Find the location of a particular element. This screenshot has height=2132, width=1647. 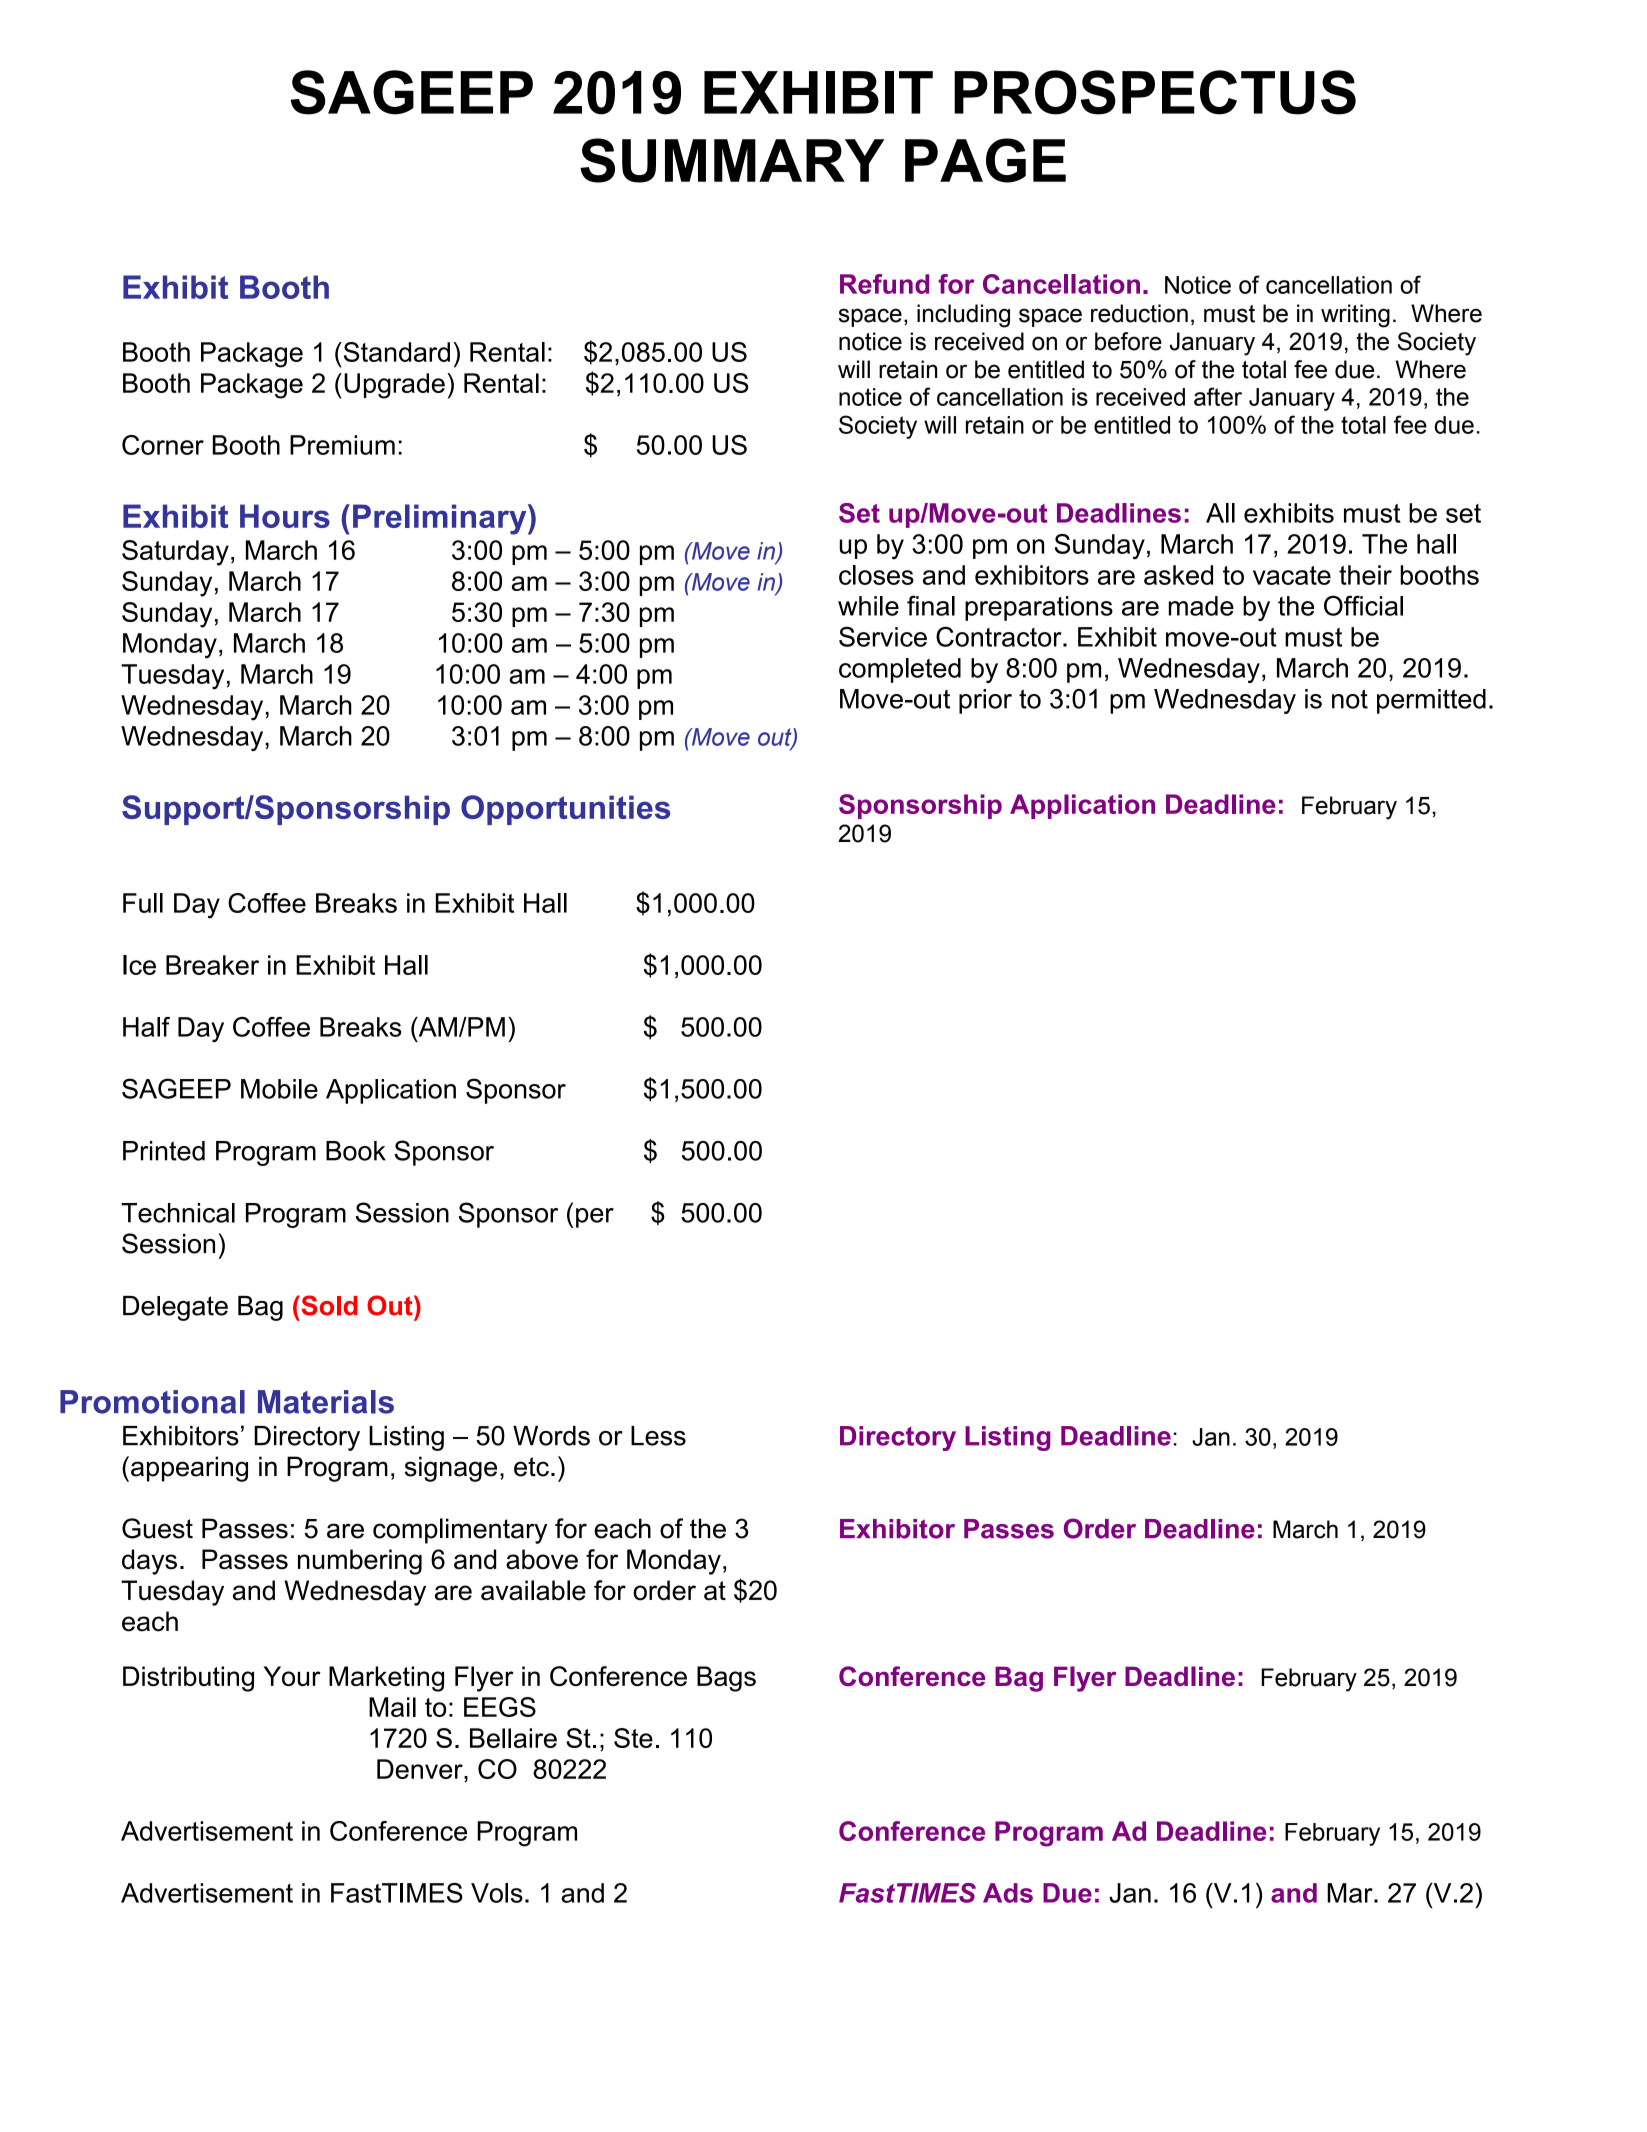

PROSPECTUS is located at coordinates (1155, 92).
